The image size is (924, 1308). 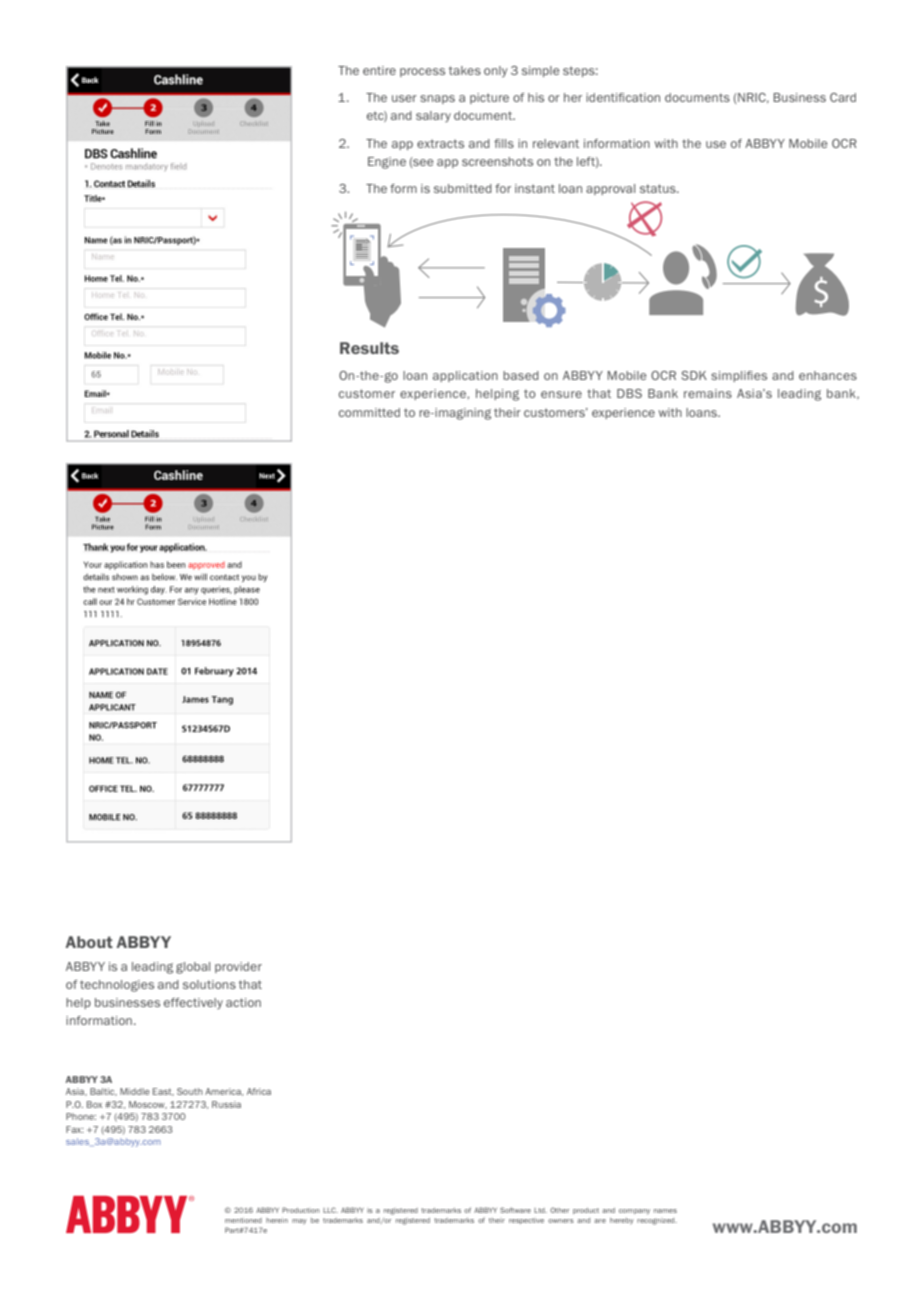 What do you see at coordinates (243, 1220) in the page?
I see `mentioned` at bounding box center [243, 1220].
